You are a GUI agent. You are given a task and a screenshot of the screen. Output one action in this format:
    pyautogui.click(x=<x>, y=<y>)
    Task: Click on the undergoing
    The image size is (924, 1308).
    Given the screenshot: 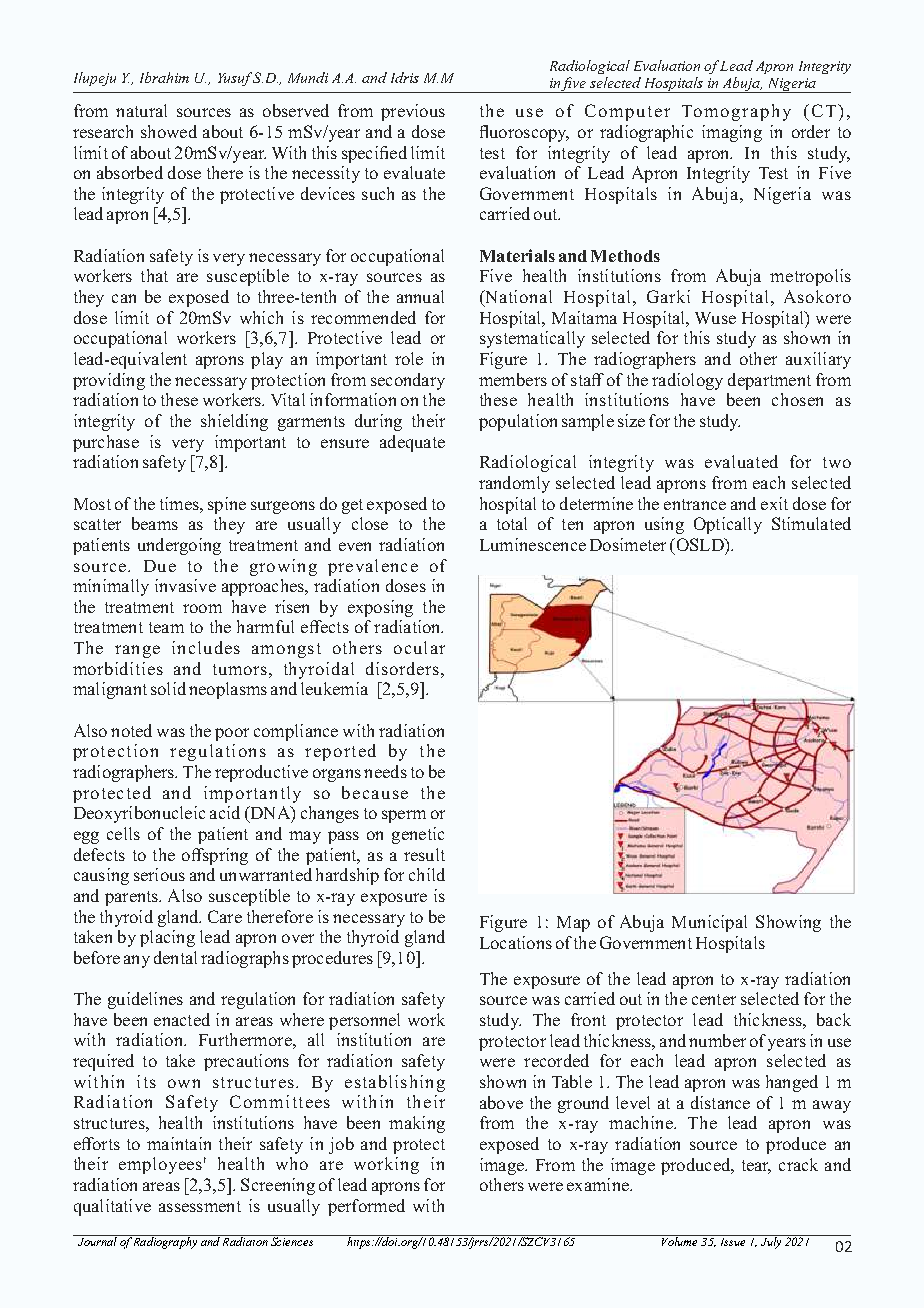 What is the action you would take?
    pyautogui.click(x=179, y=546)
